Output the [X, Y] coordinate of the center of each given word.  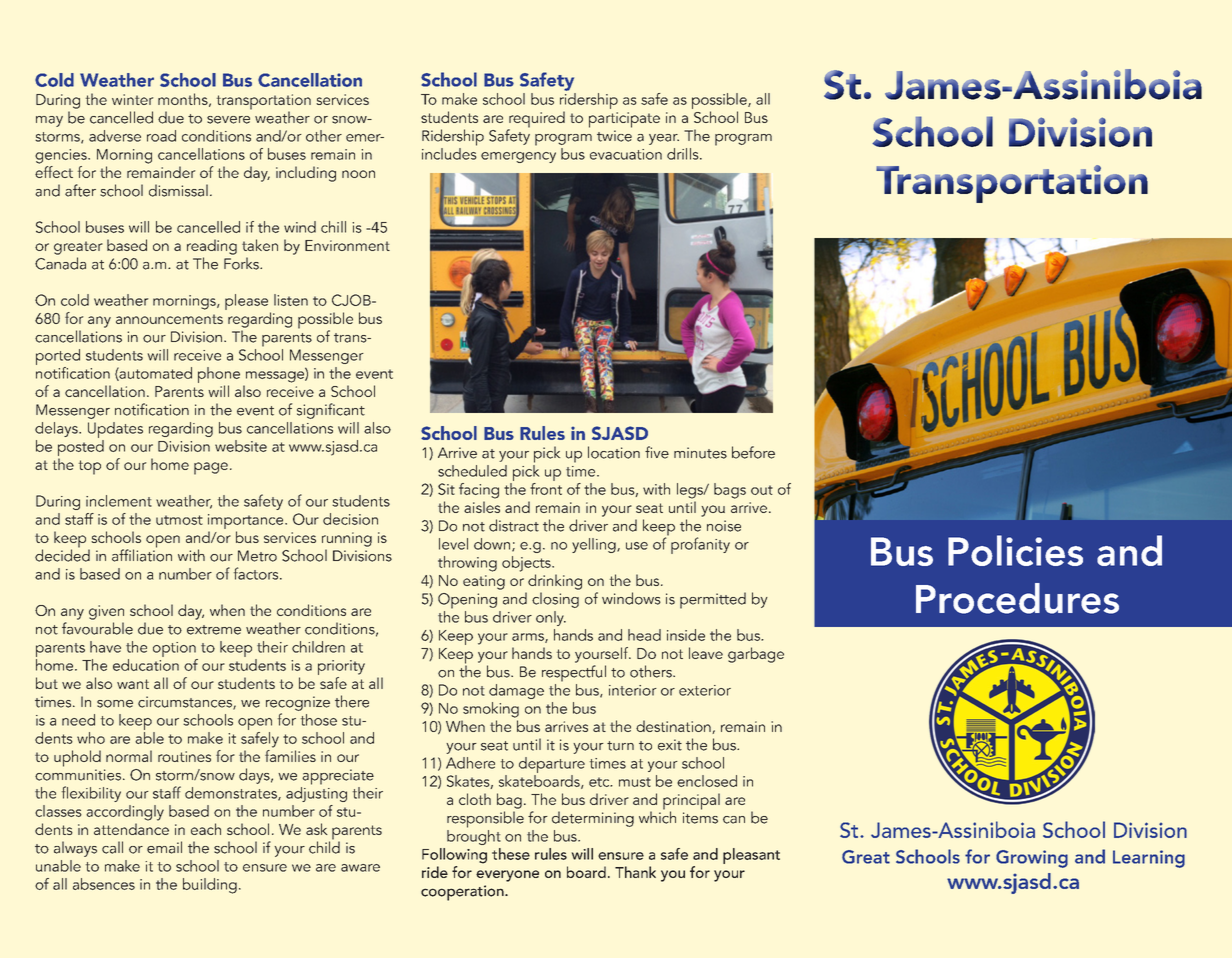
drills [684, 154]
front [546, 487]
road [161, 136]
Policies [1015, 550]
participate [624, 120]
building [210, 886]
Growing [1032, 859]
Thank [635, 872]
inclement [119, 501]
